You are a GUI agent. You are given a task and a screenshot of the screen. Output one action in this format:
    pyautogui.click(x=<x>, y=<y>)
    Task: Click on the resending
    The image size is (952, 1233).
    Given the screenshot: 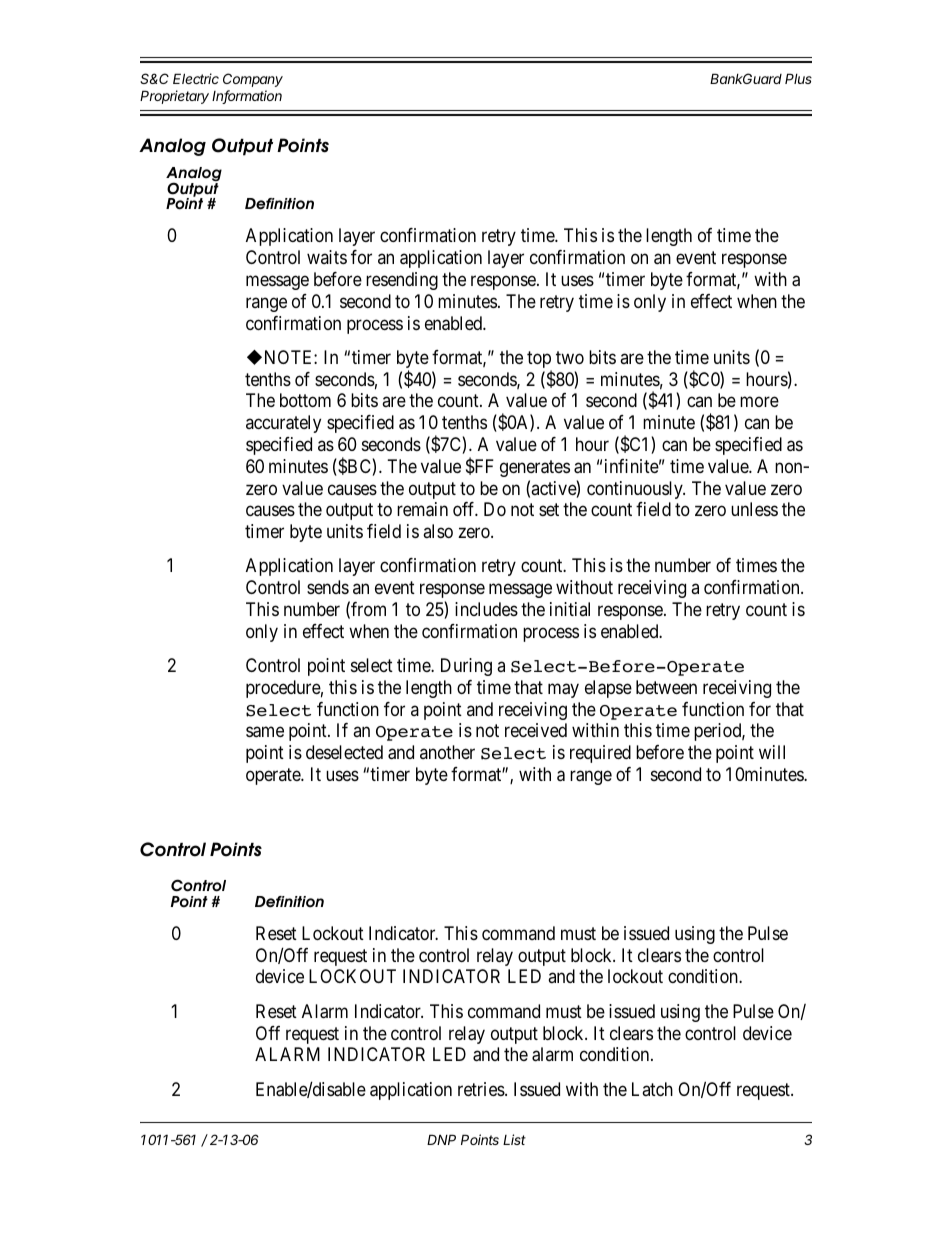 What is the action you would take?
    pyautogui.click(x=402, y=281)
